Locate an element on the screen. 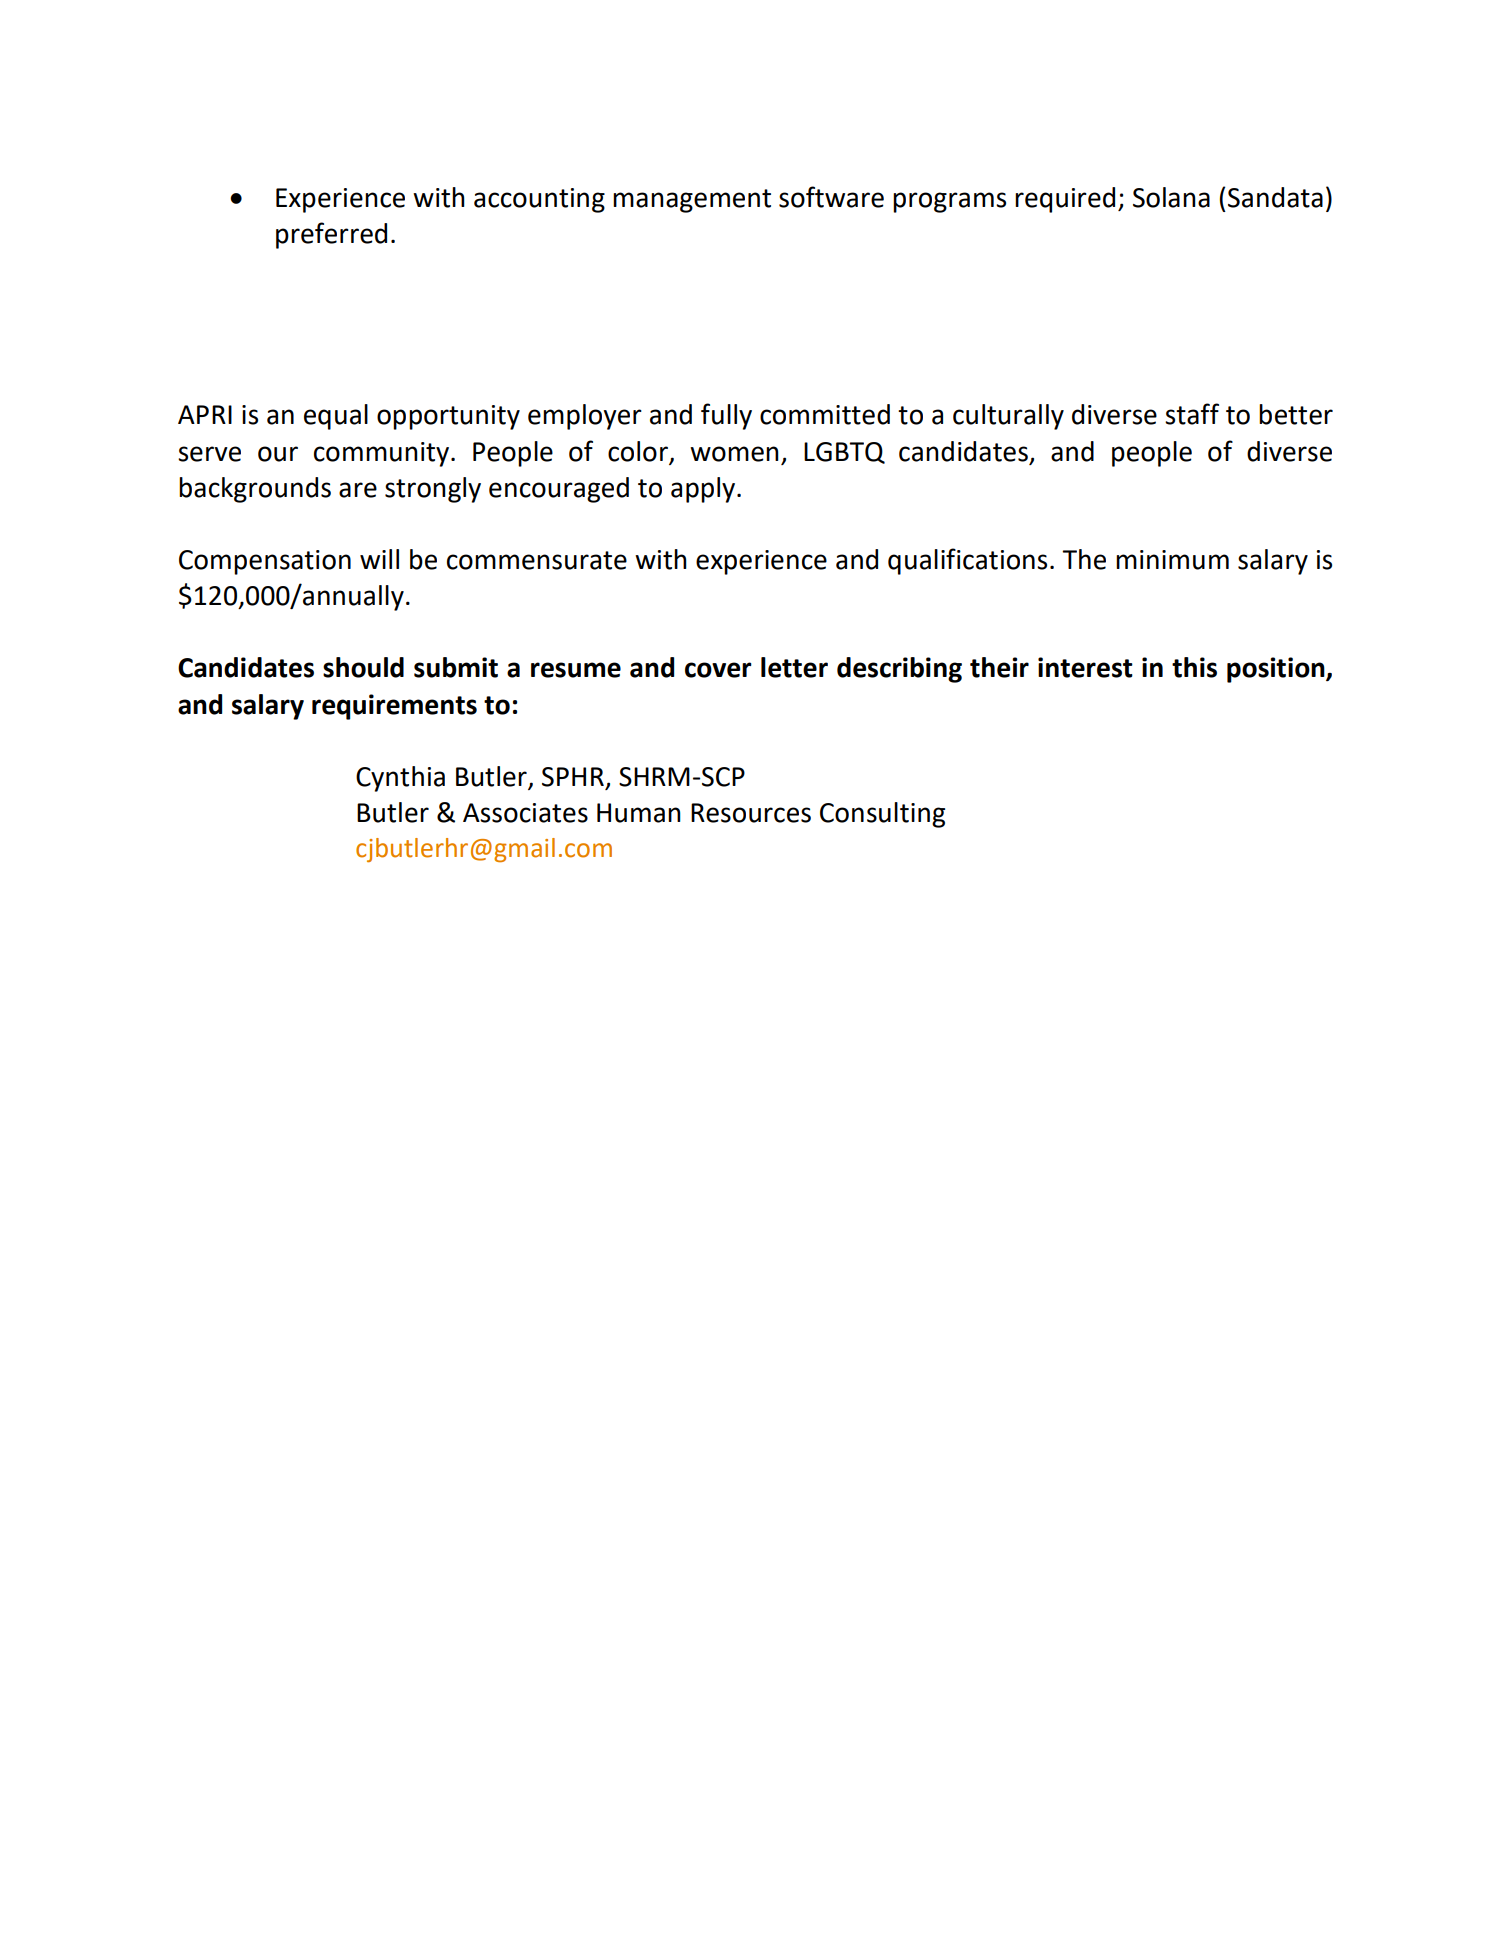 This screenshot has height=1955, width=1511. staff is located at coordinates (1192, 414).
